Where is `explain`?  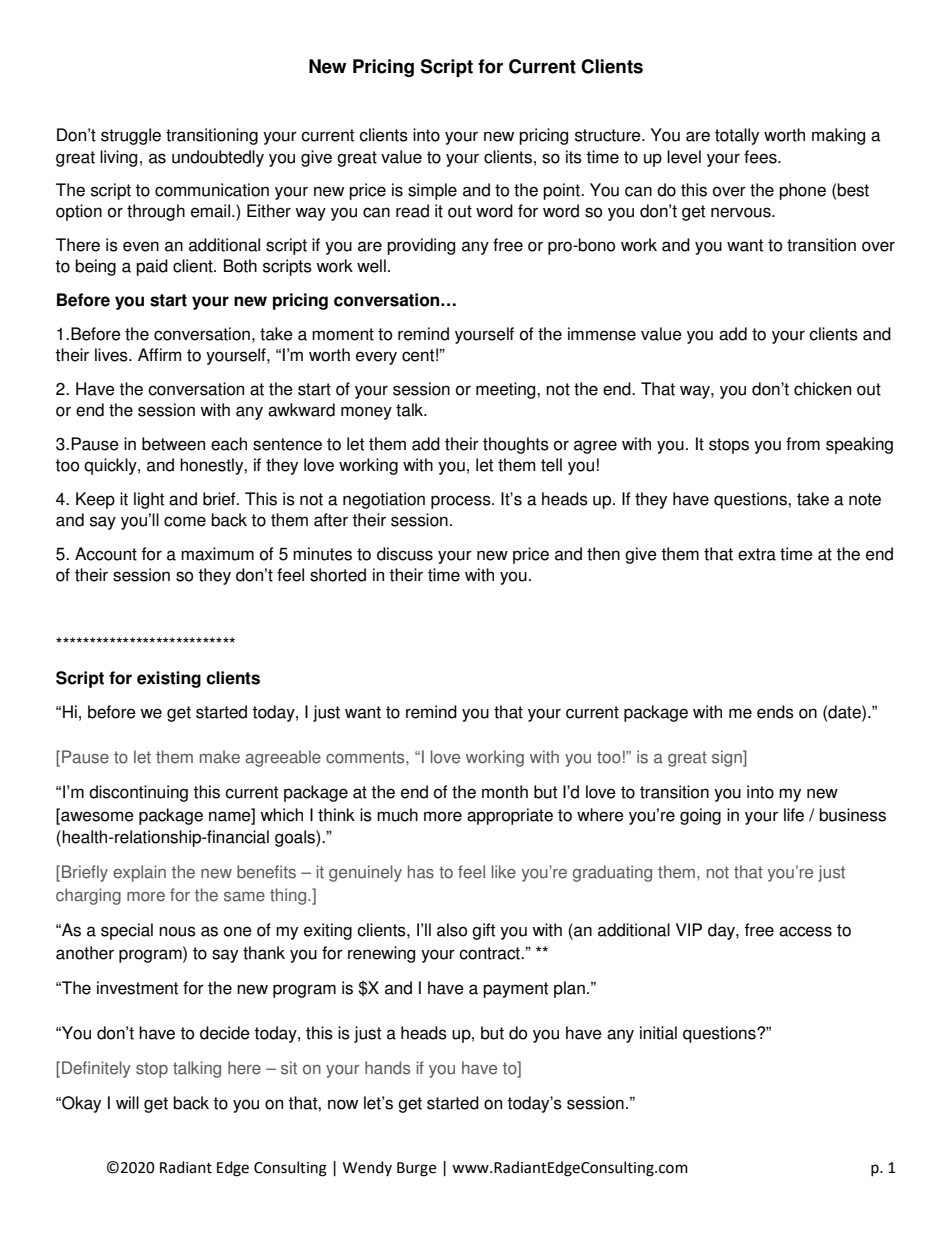
explain is located at coordinates (139, 873).
